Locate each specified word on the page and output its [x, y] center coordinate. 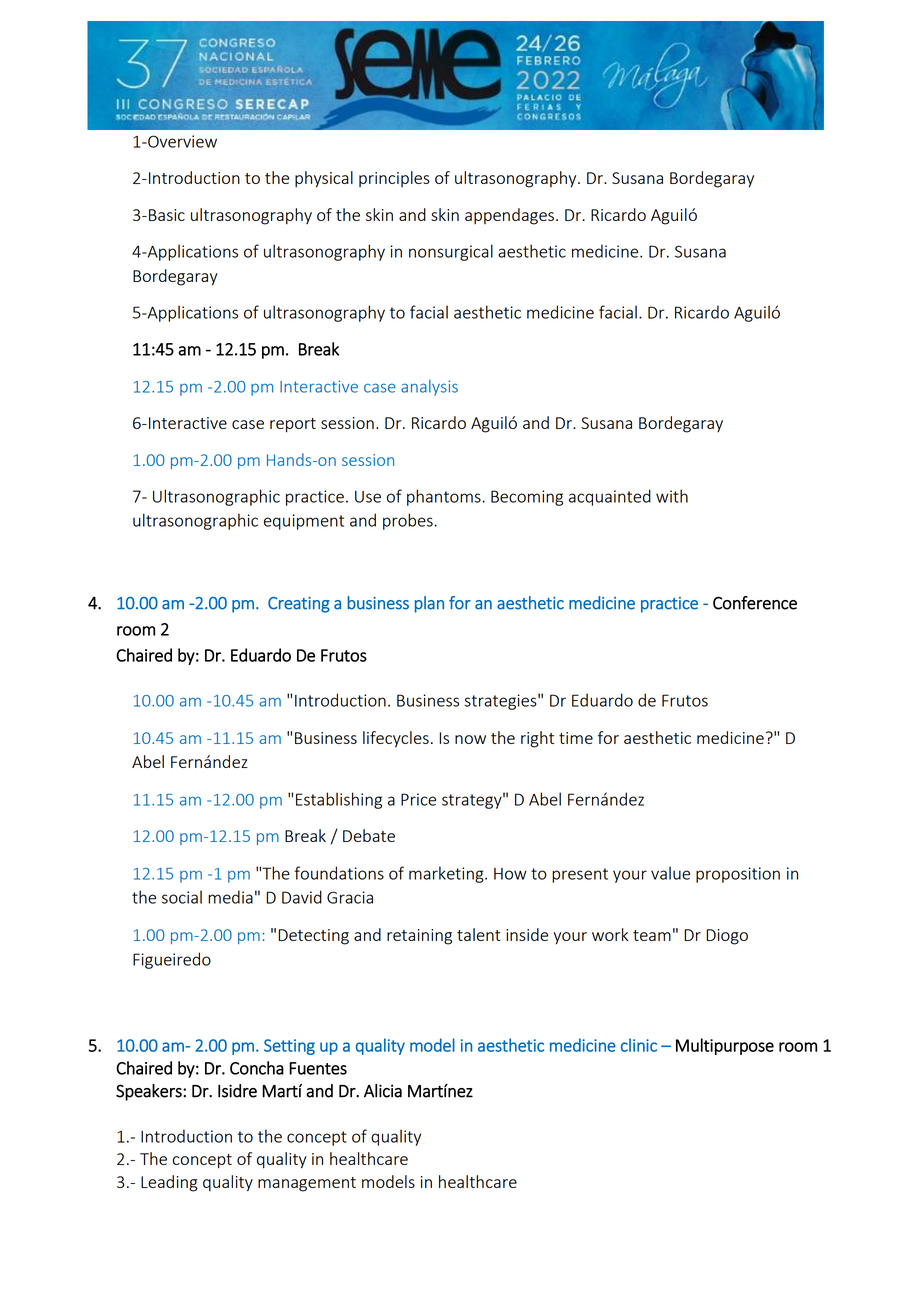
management [307, 1184]
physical [324, 179]
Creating [299, 605]
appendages [509, 216]
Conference [755, 603]
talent [479, 934]
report [293, 425]
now [470, 739]
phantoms [445, 497]
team [652, 935]
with [672, 496]
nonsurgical [451, 252]
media [230, 897]
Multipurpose [725, 1046]
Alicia [383, 1091]
